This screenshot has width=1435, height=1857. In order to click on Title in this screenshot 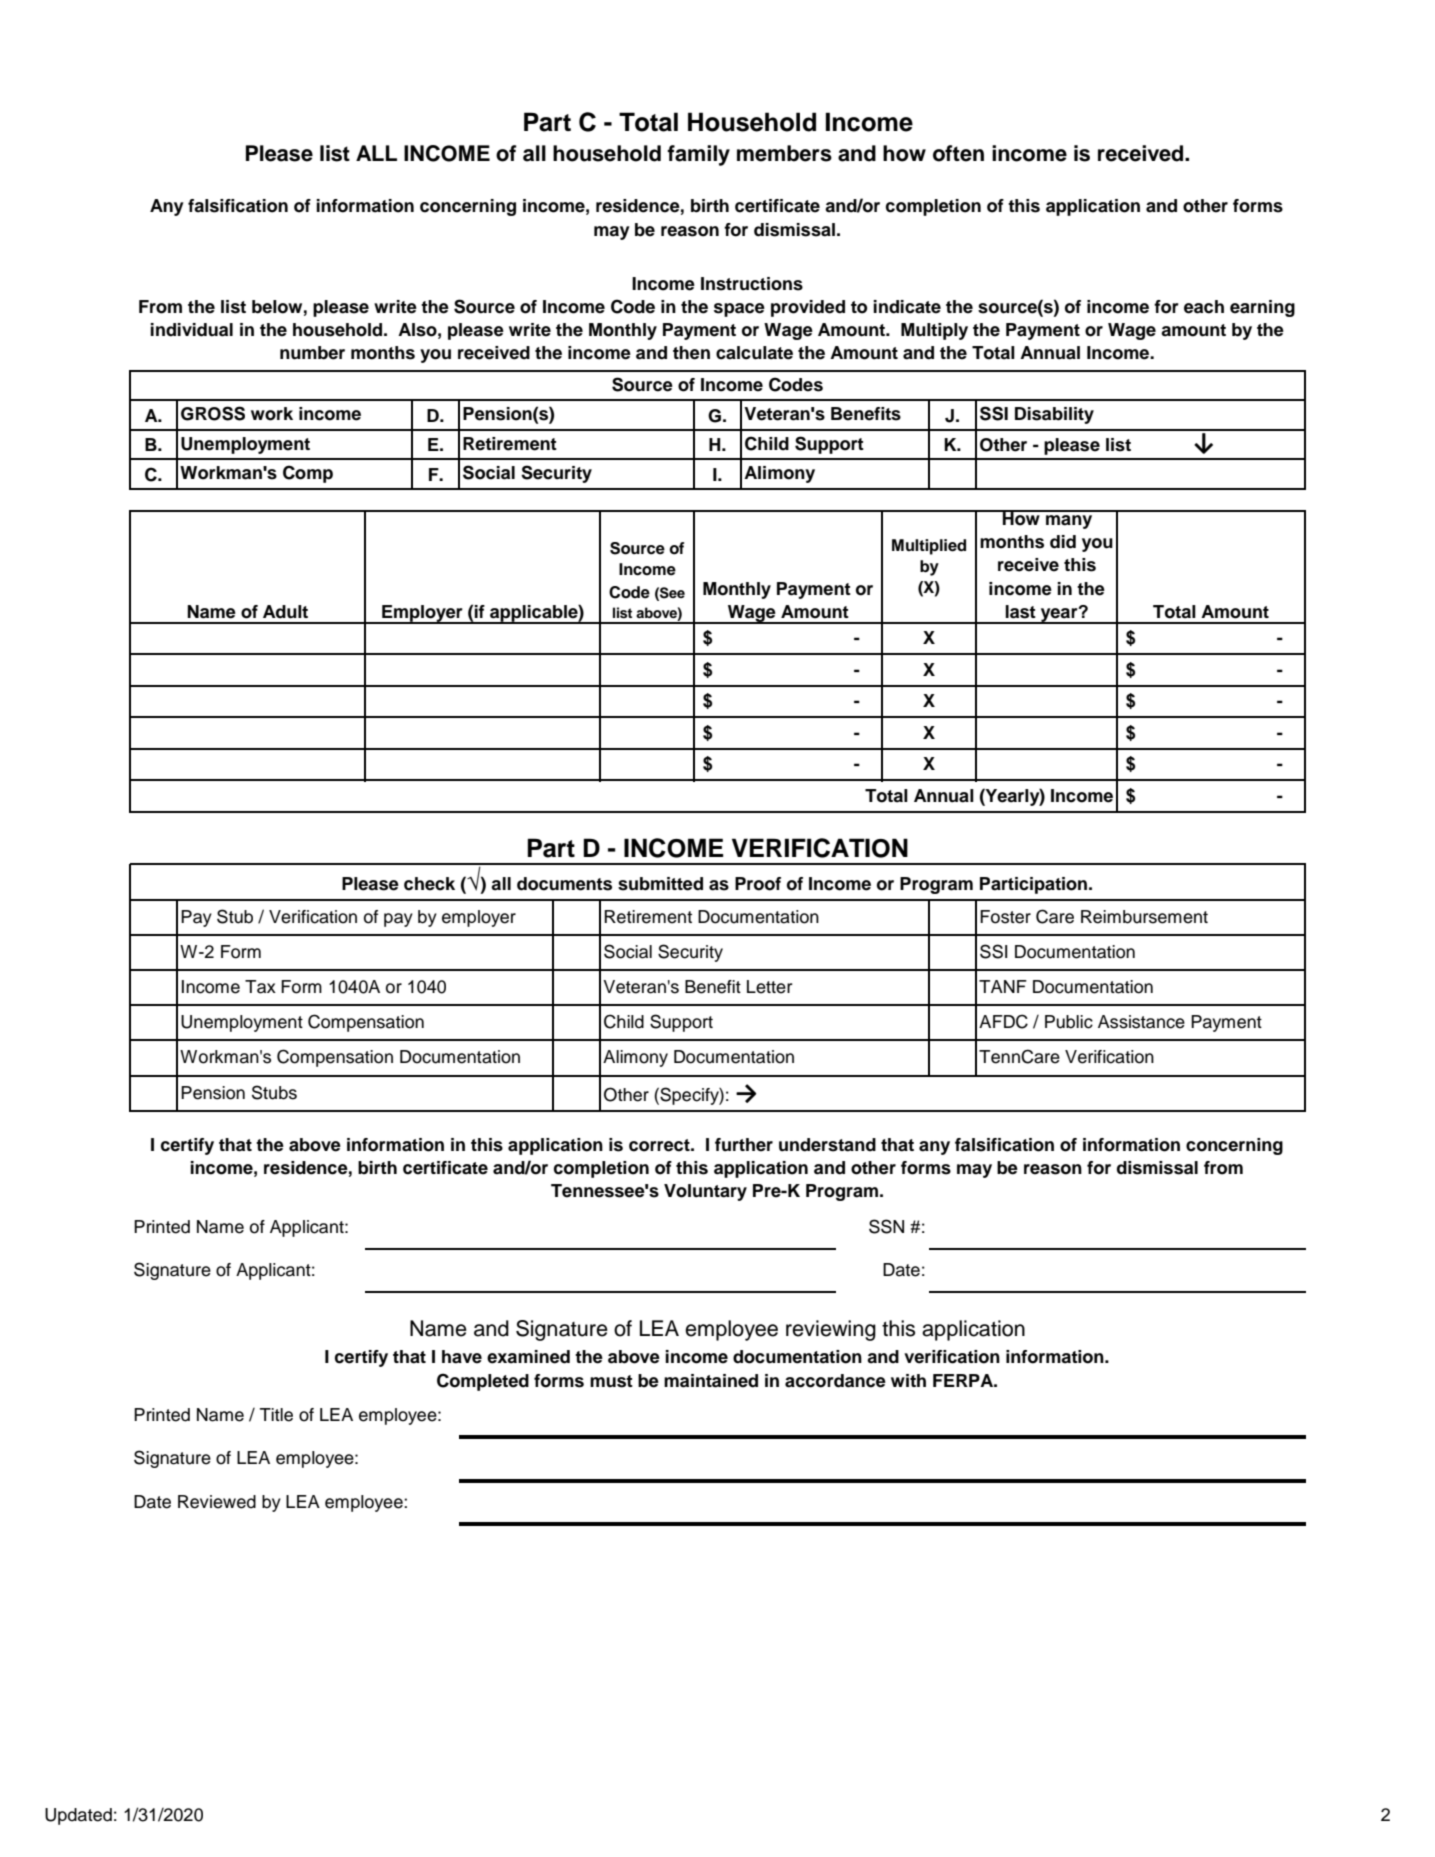, I will do `click(276, 1415)`.
